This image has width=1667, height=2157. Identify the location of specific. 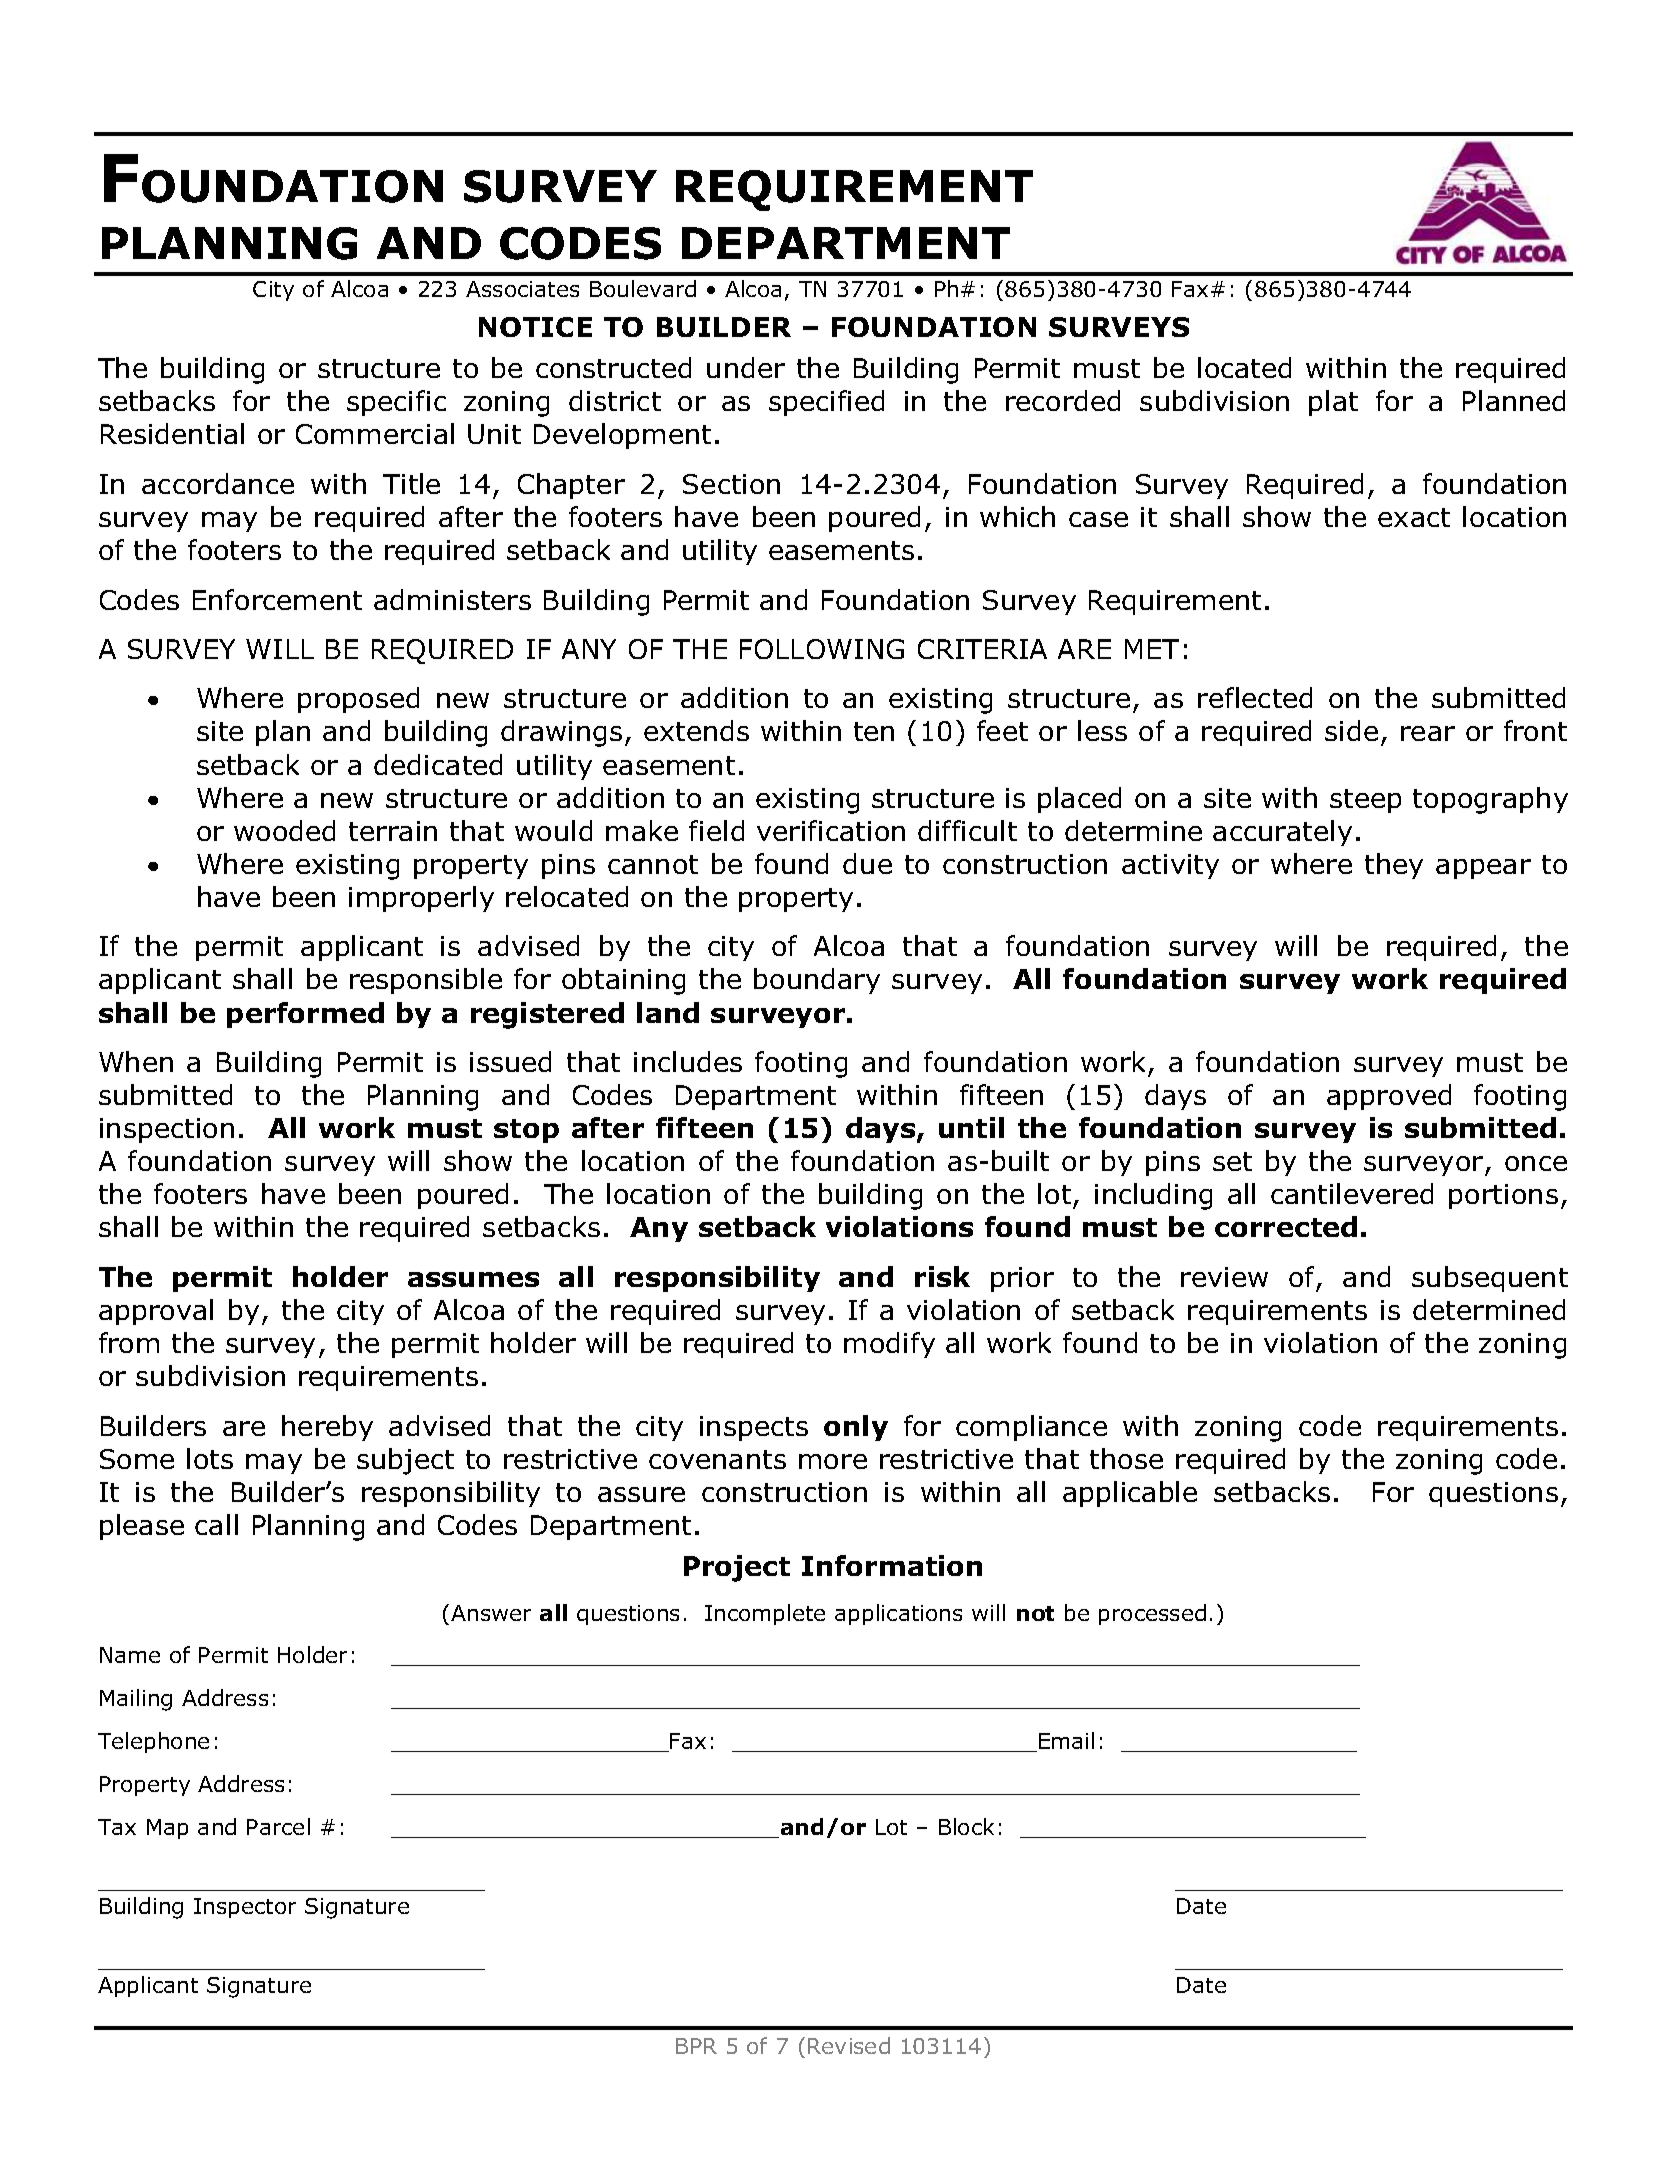
(396, 403).
